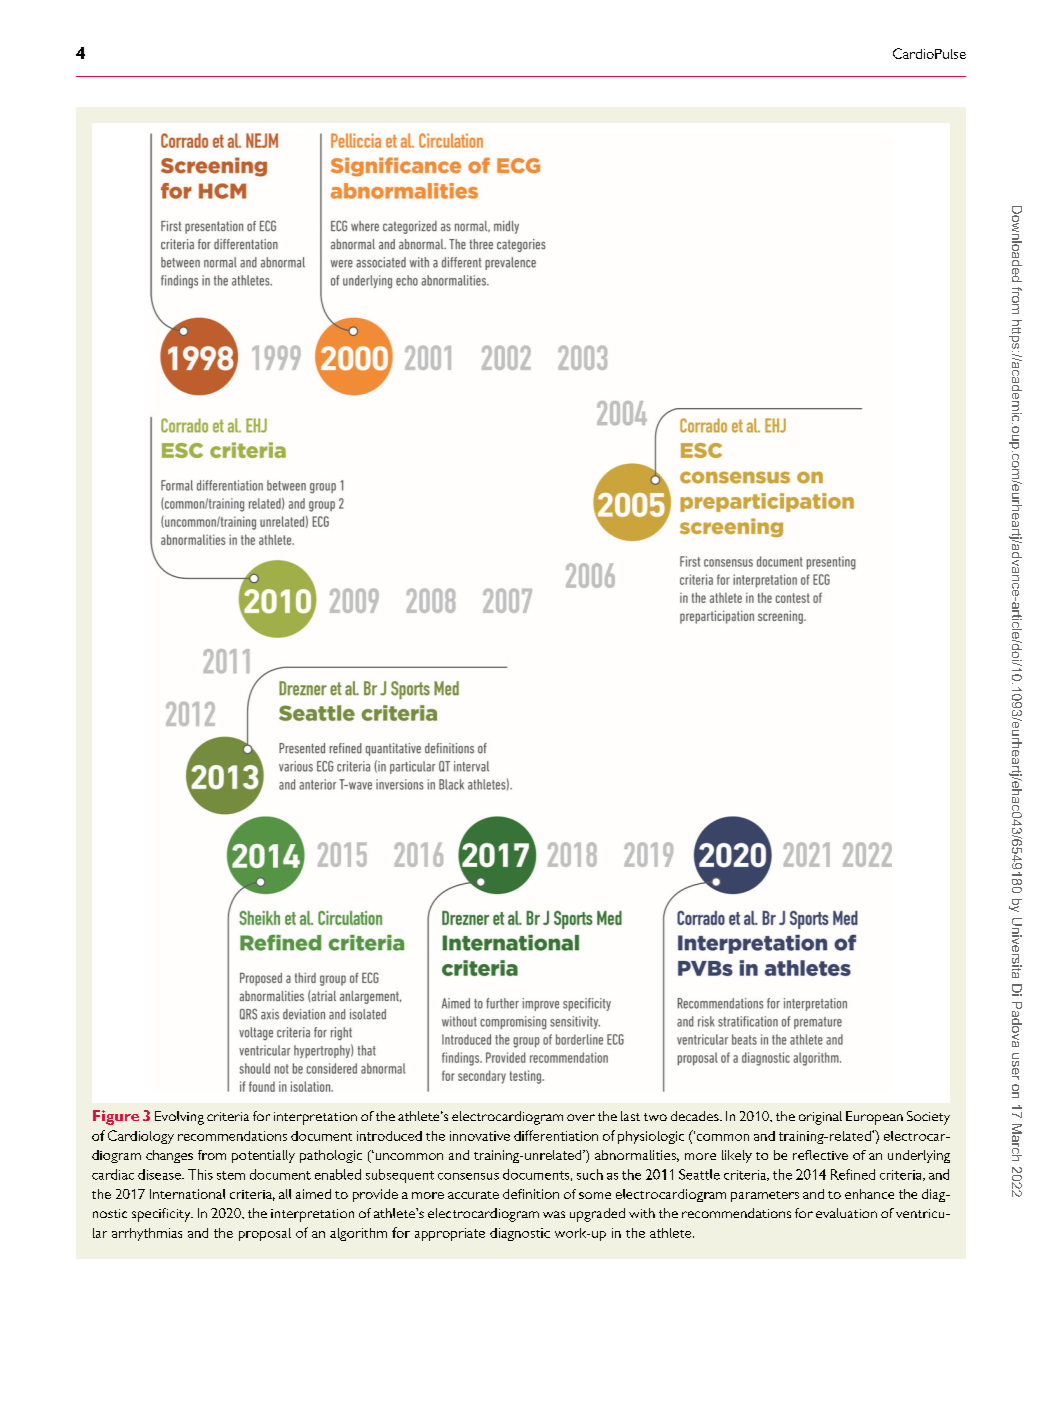 This screenshot has width=1051, height=1402. What do you see at coordinates (820, 1118) in the screenshot?
I see `original` at bounding box center [820, 1118].
